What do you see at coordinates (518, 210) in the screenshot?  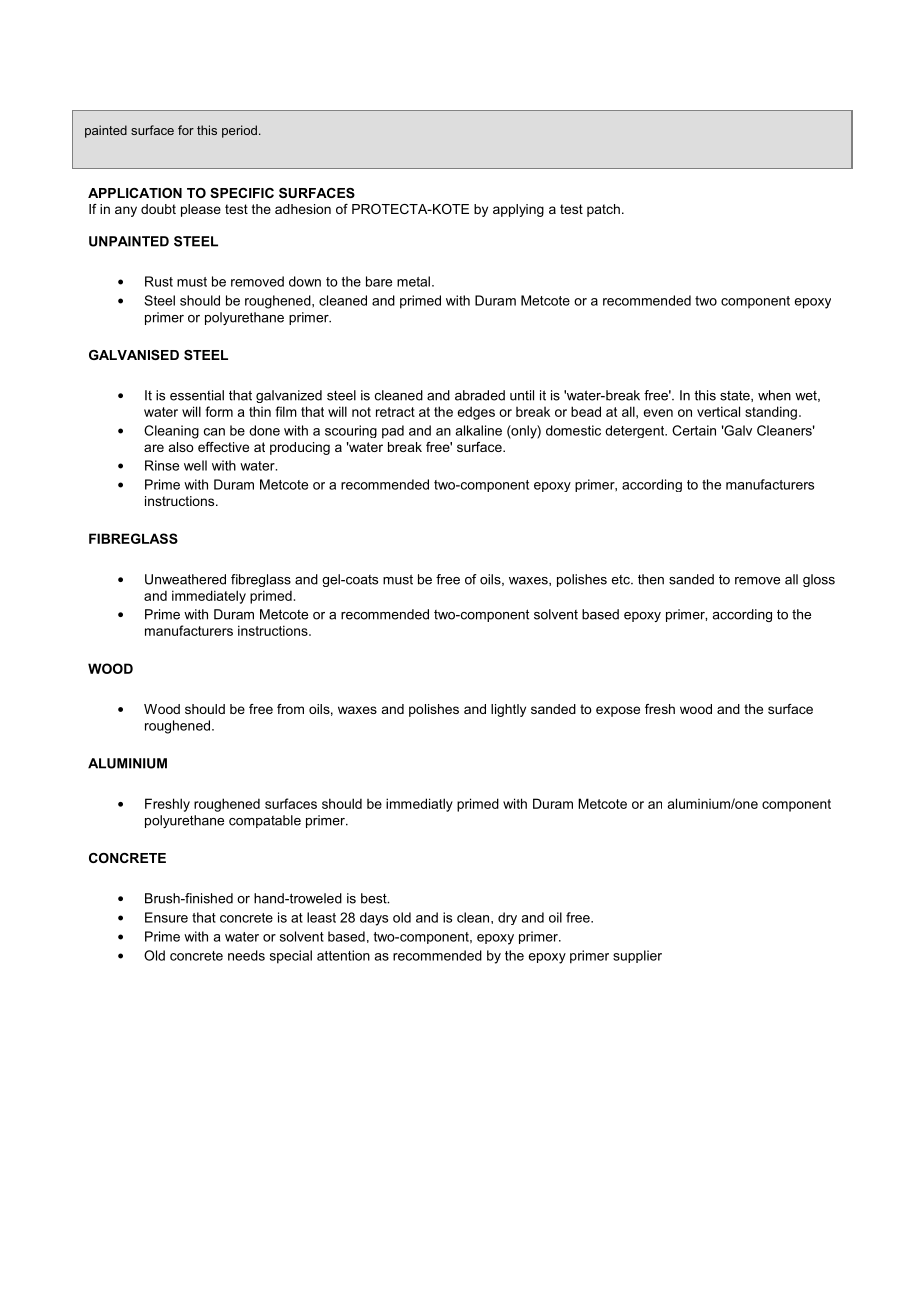 I see `applying` at bounding box center [518, 210].
